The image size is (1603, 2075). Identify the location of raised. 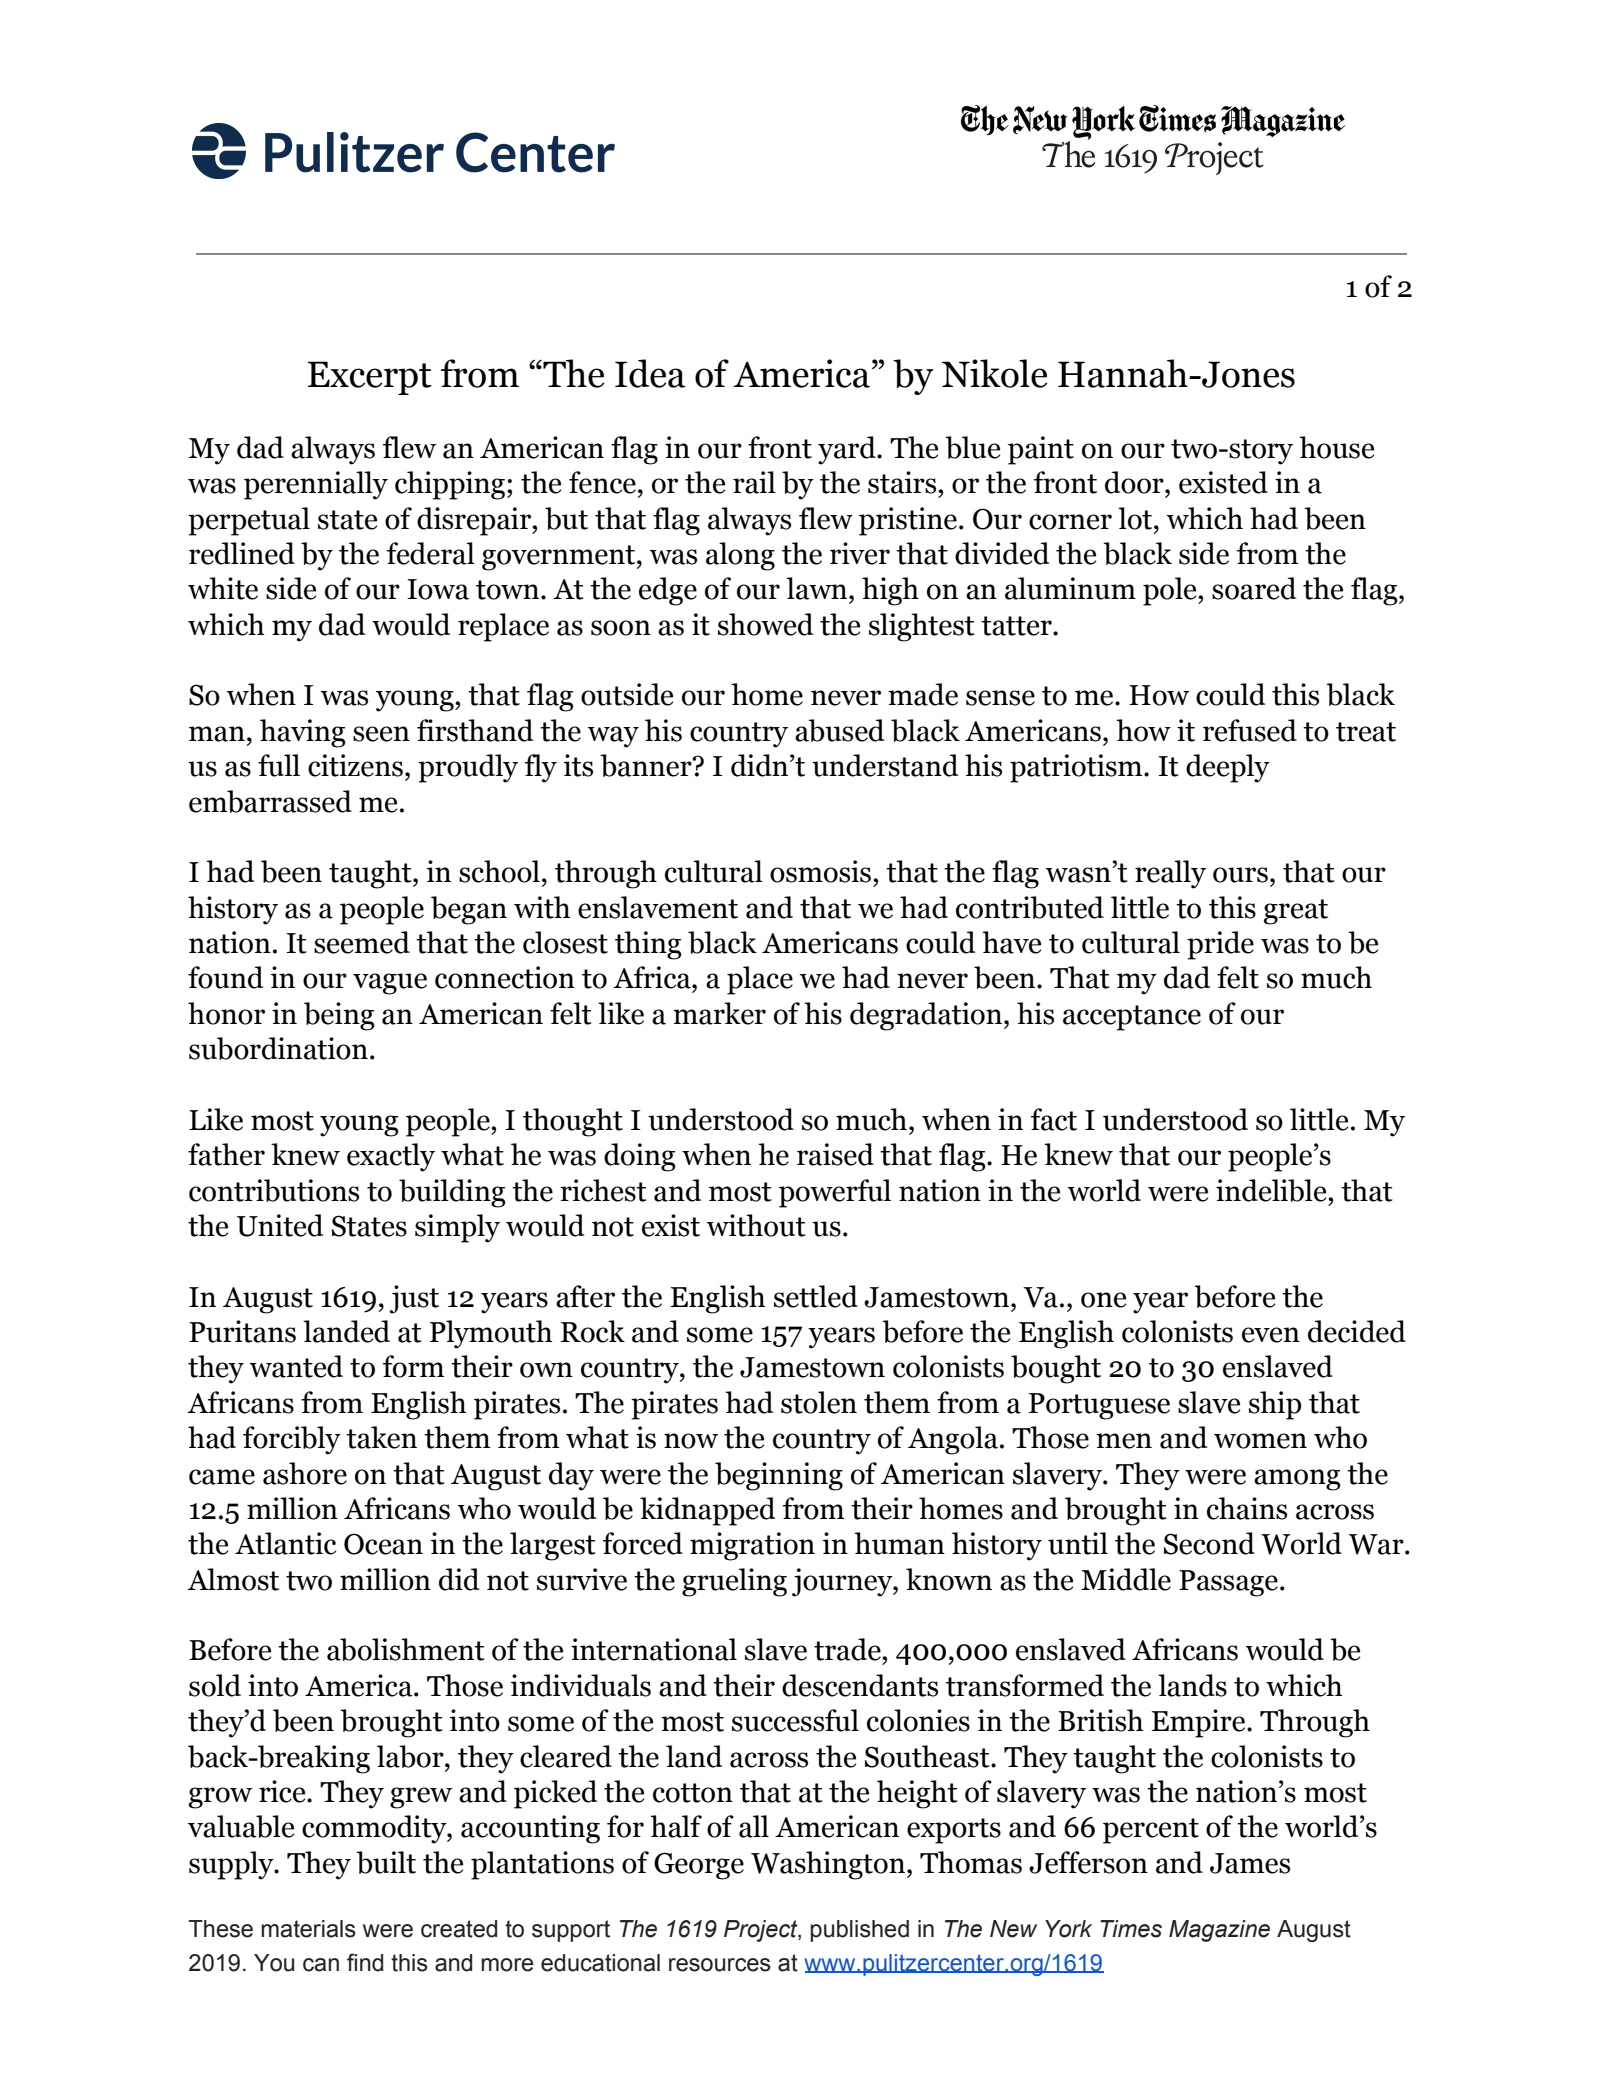
(835, 1154).
